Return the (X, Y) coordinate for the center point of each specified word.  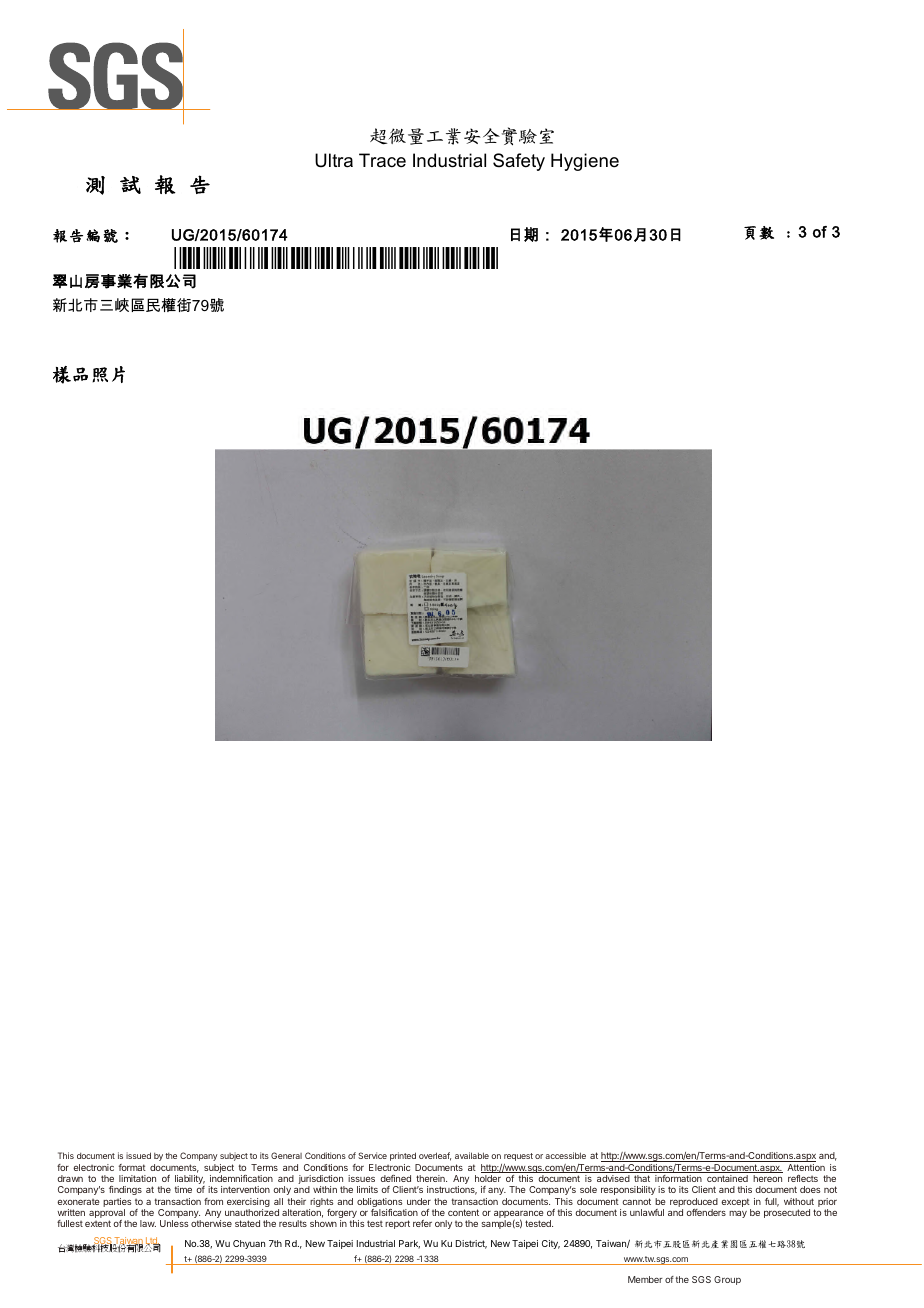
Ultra (334, 160)
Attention (806, 1167)
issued (138, 1155)
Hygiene (585, 162)
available (472, 1155)
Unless (174, 1223)
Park (409, 1244)
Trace (382, 160)
